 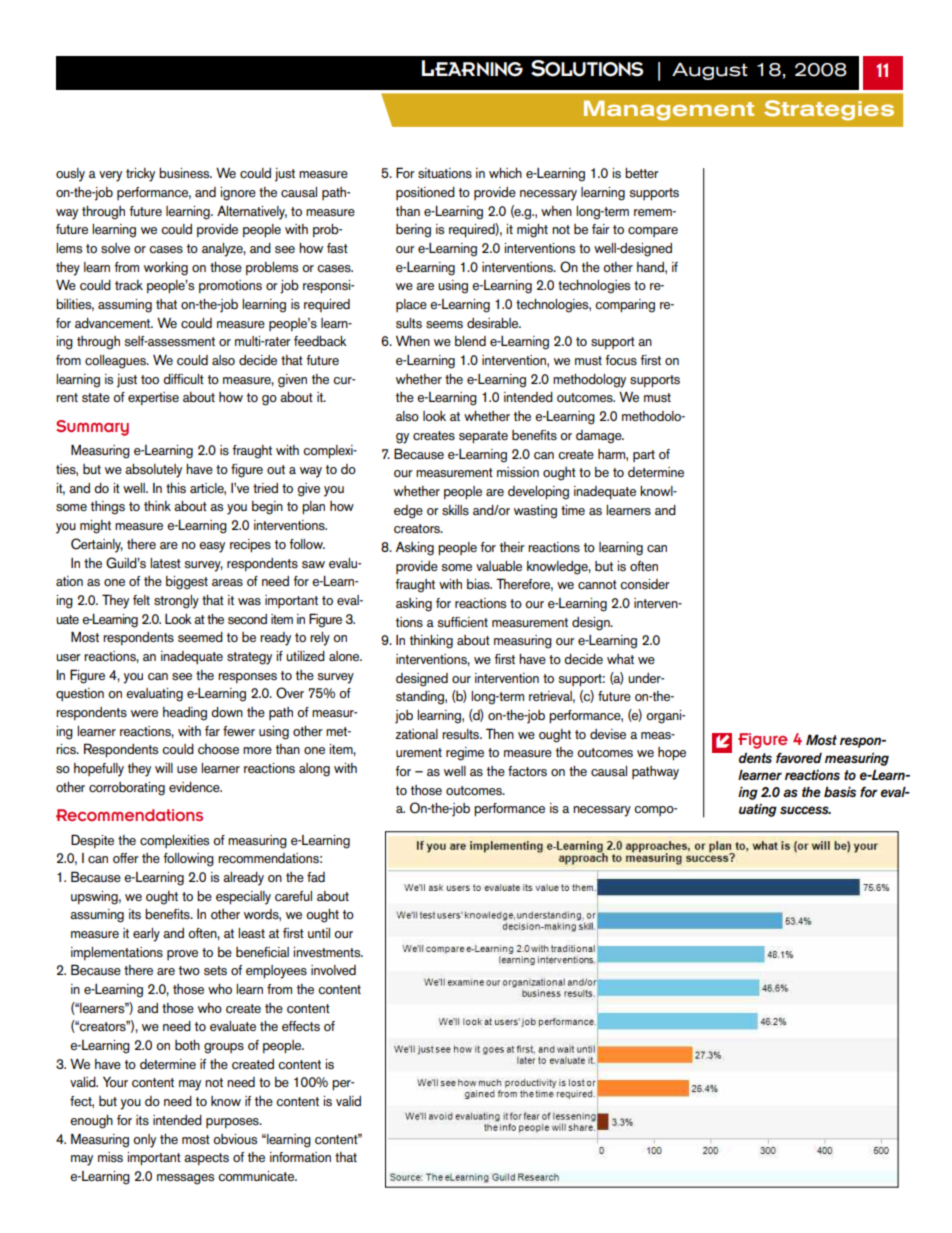 I want to click on only, so click(x=144, y=1141).
